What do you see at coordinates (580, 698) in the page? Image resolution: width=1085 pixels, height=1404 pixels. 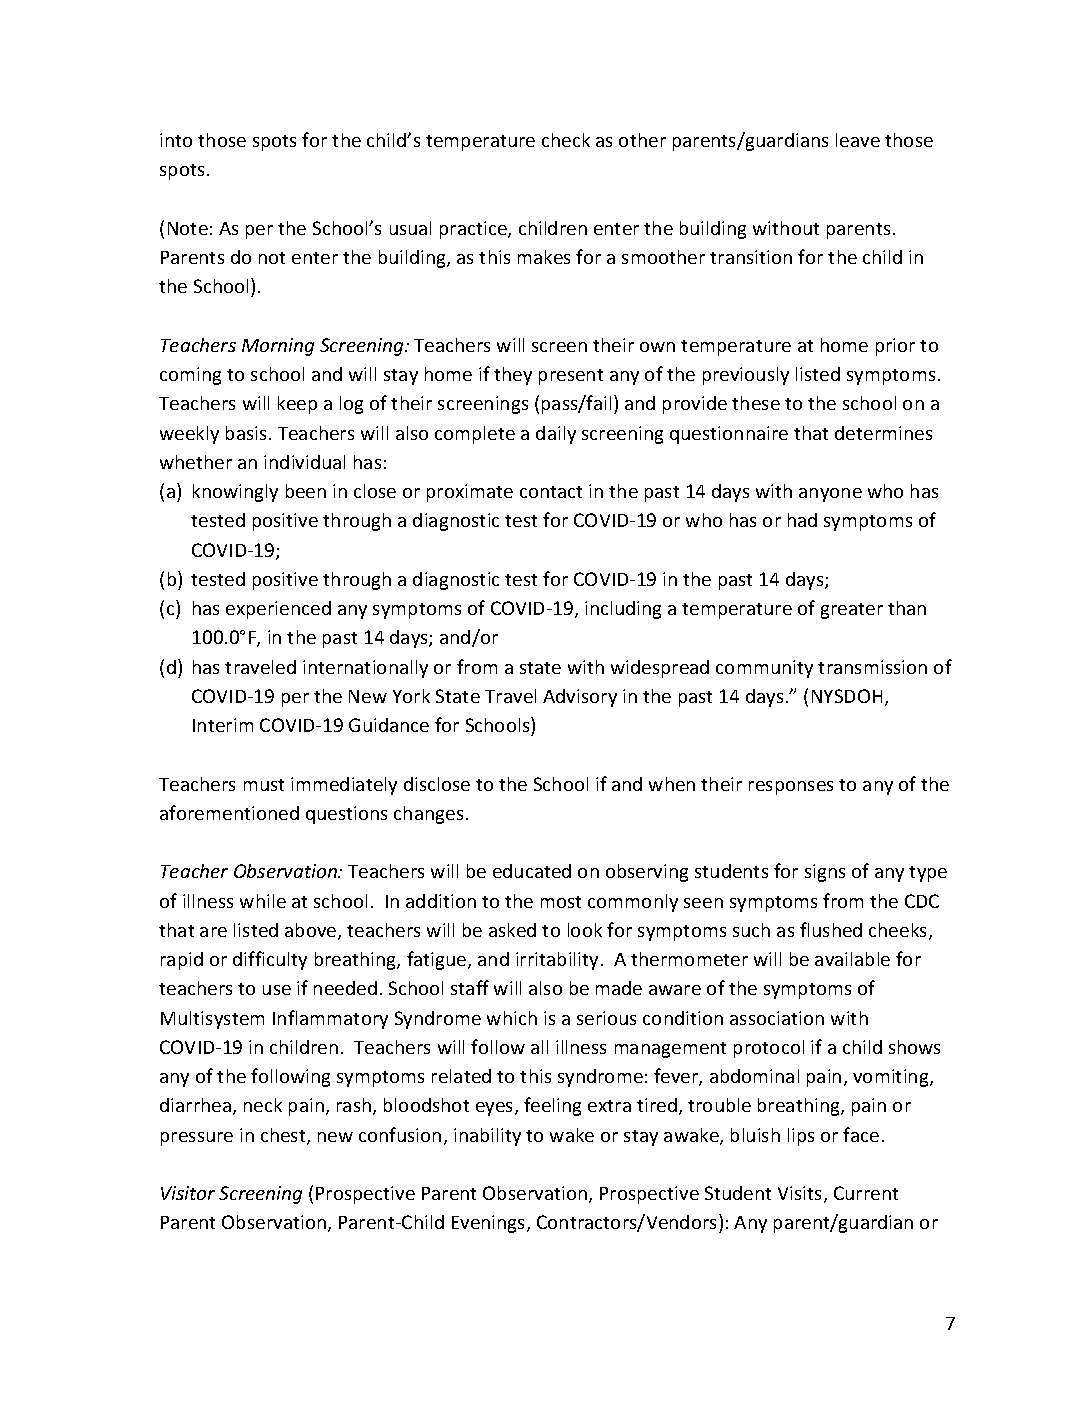 I see `Advisory` at bounding box center [580, 698].
